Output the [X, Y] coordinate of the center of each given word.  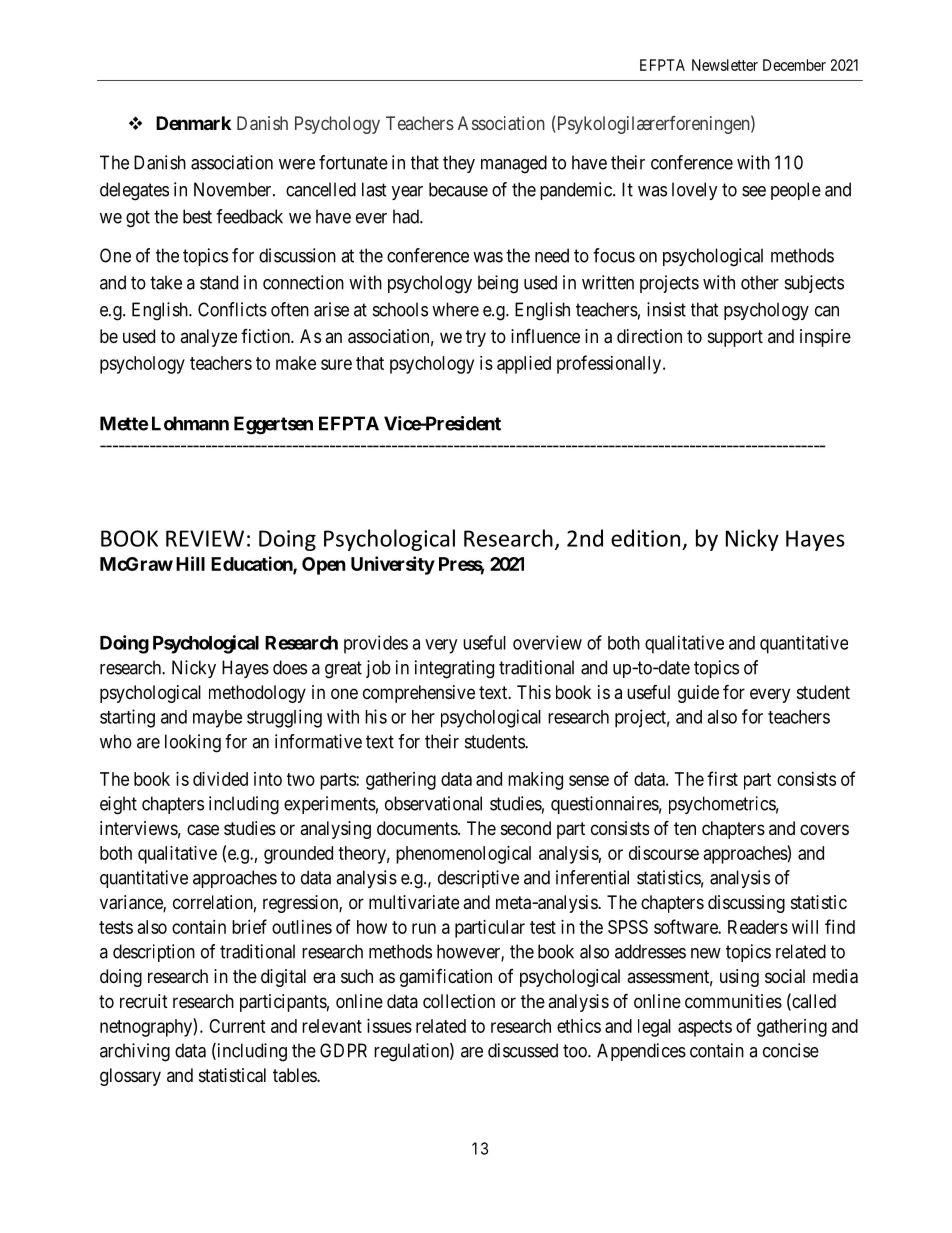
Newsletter [725, 65]
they [459, 164]
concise [791, 1050]
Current [237, 1026]
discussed [523, 1050]
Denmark [193, 123]
